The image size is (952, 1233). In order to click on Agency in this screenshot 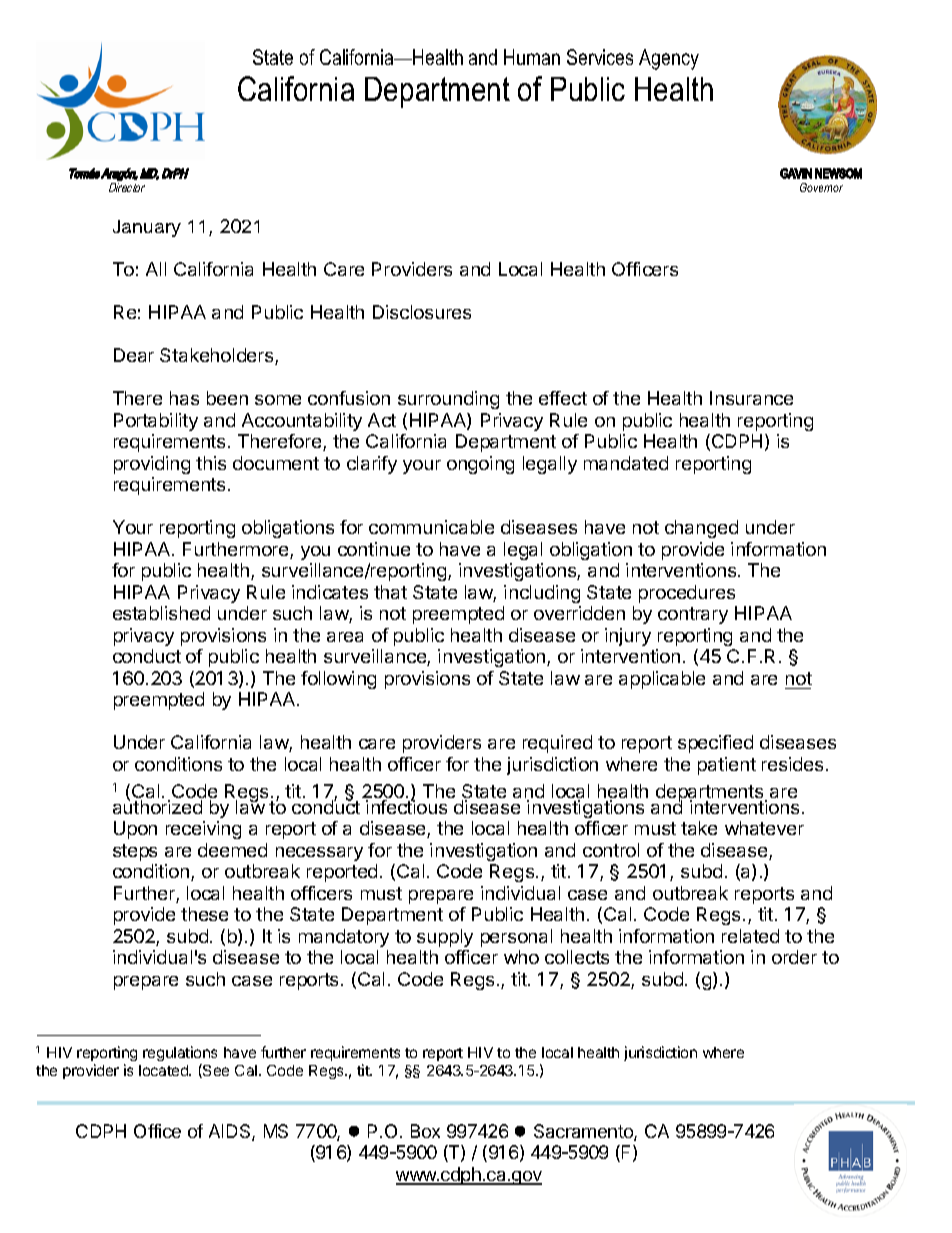, I will do `click(669, 59)`.
